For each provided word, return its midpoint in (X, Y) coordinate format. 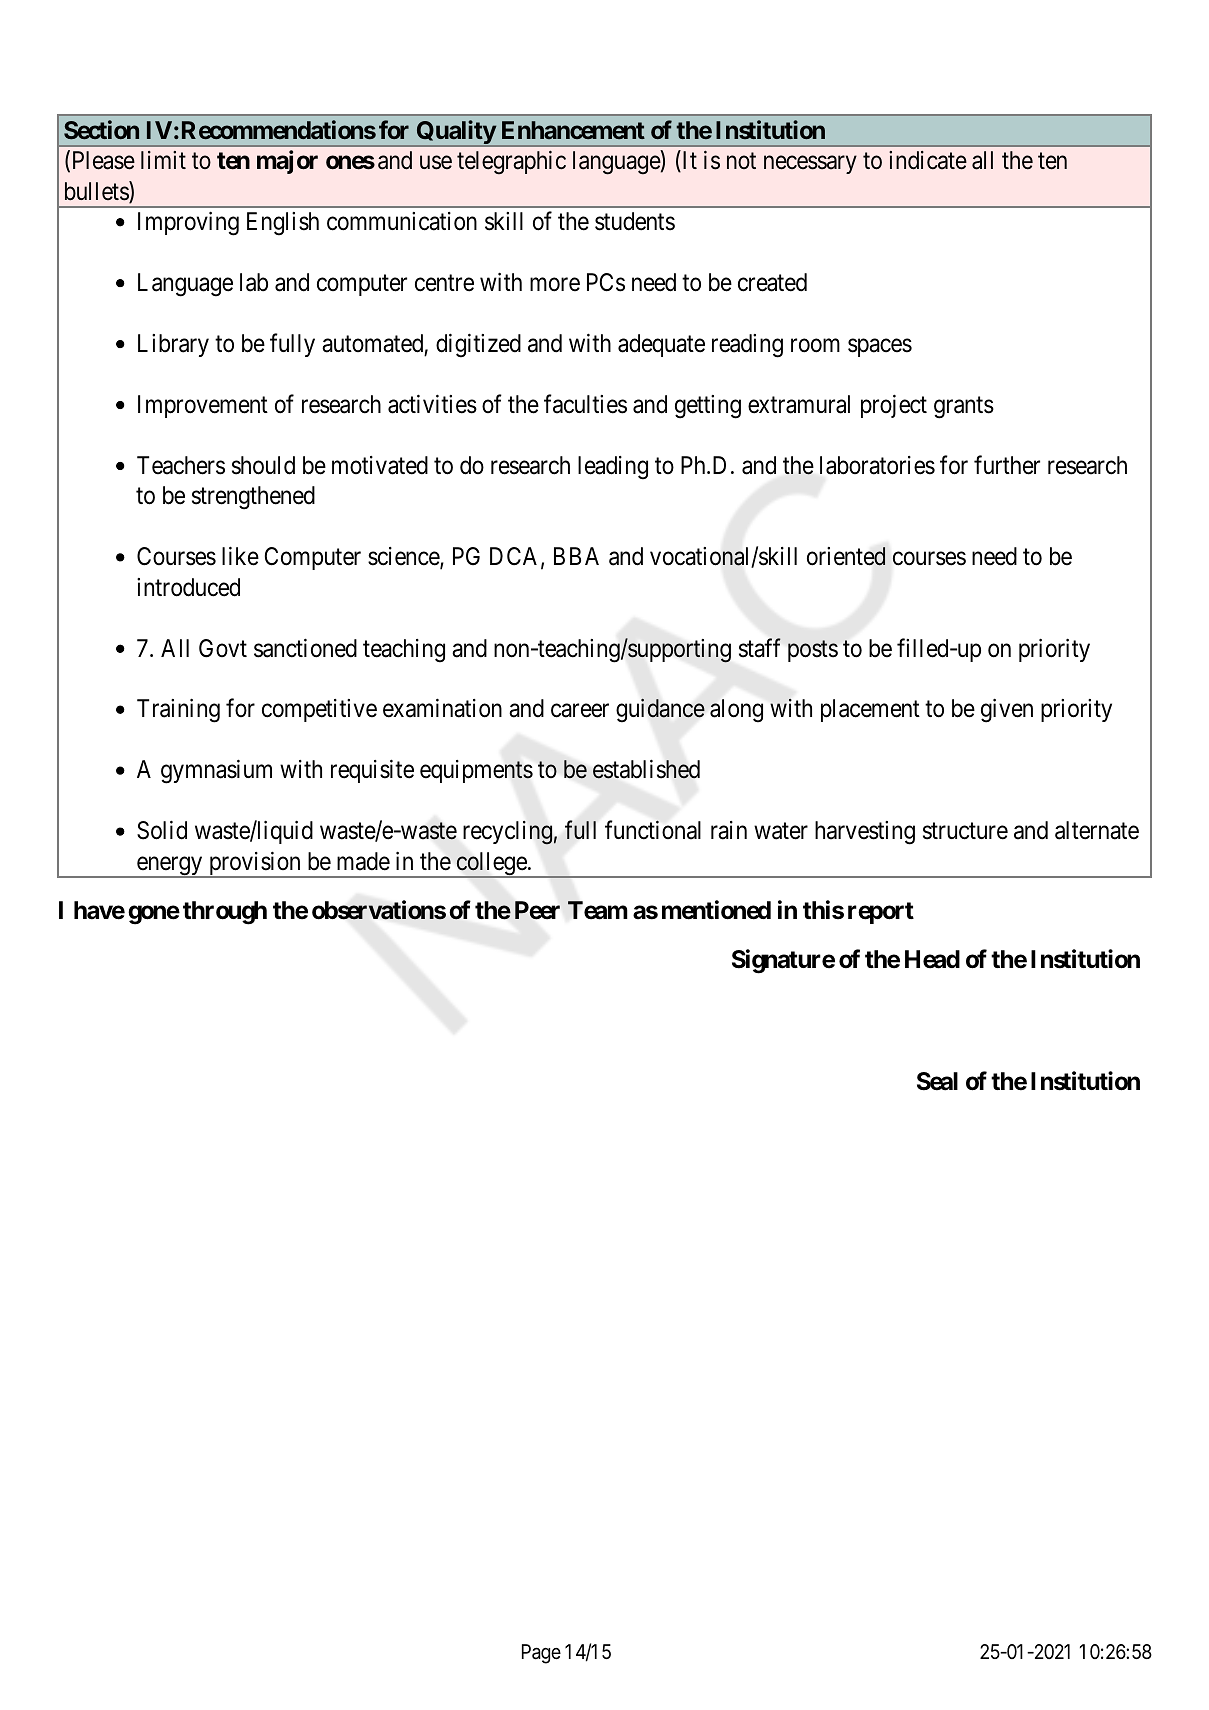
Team (598, 910)
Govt (223, 648)
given (1007, 711)
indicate (928, 160)
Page (541, 1654)
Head (932, 959)
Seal (937, 1081)
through (225, 913)
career (580, 711)
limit (163, 160)
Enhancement (573, 130)
